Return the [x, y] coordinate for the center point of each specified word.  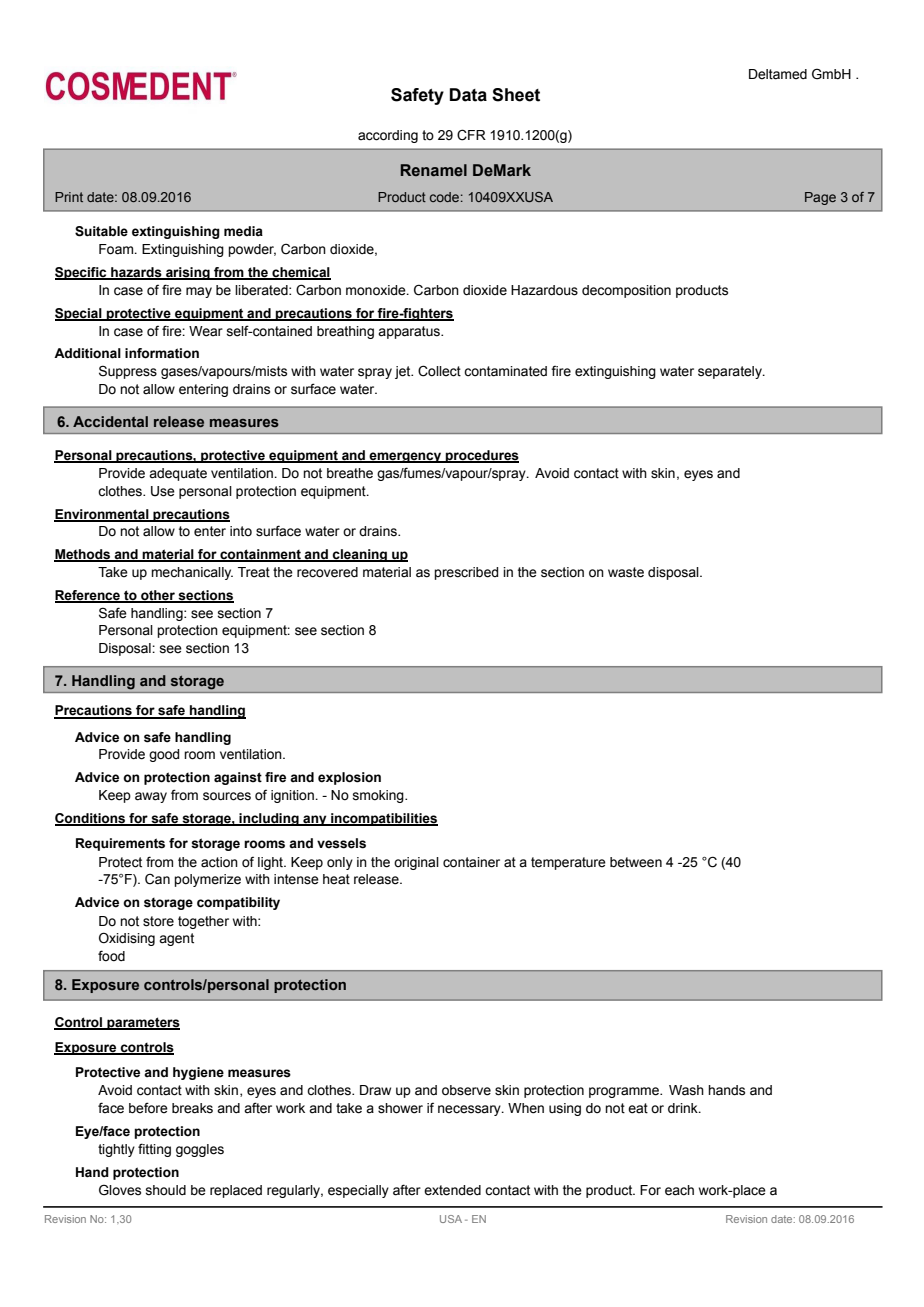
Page [820, 198]
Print [69, 197]
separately [731, 372]
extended [452, 1190]
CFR [471, 135]
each [679, 1190]
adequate [178, 474]
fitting [154, 1150]
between [636, 862]
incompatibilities [383, 819]
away [151, 797]
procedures [481, 456]
